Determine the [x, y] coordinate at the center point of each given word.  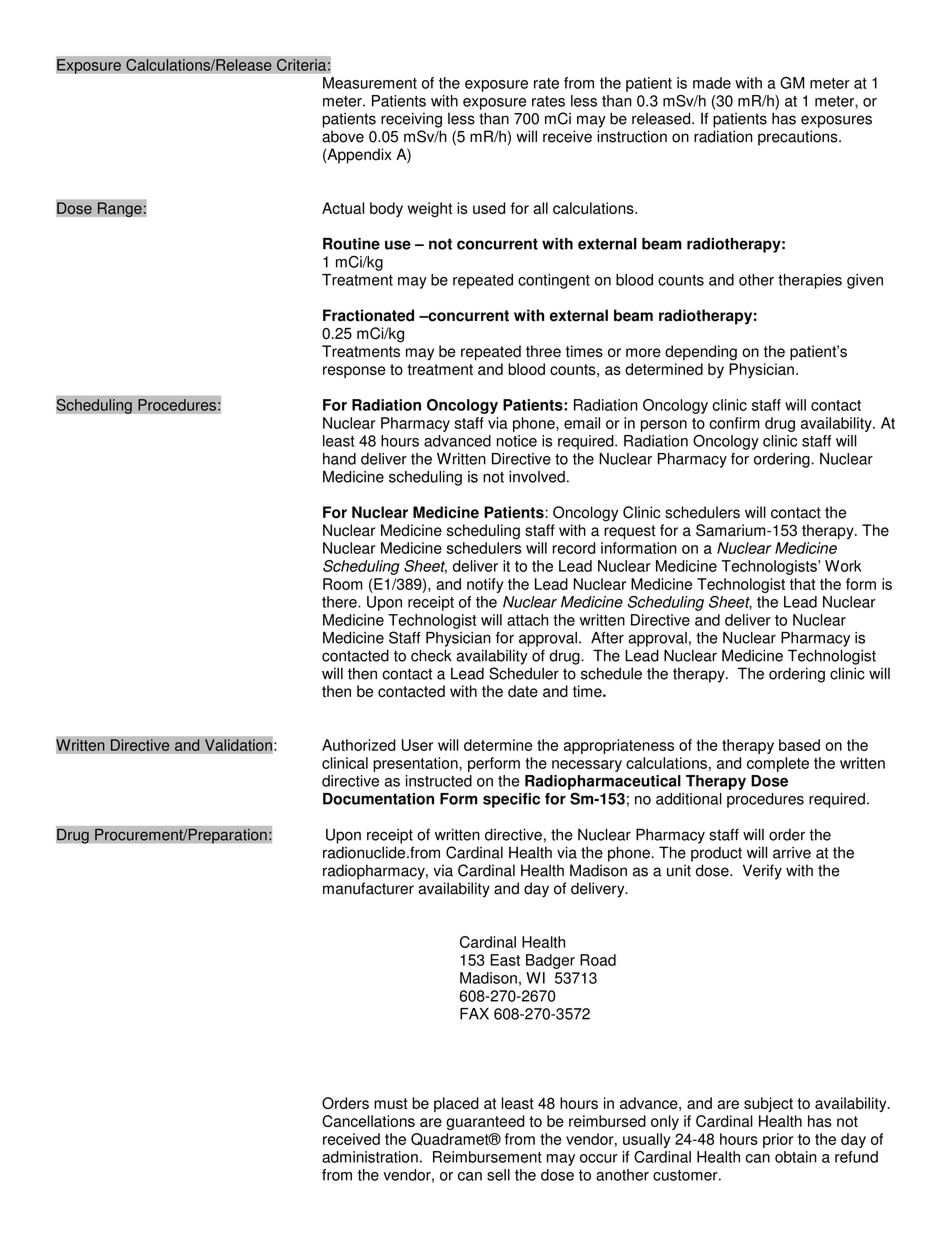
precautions [799, 138]
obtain [796, 1157]
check [431, 655]
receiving [411, 120]
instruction [632, 136]
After [607, 638]
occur [599, 1158]
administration [370, 1157]
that [802, 584]
